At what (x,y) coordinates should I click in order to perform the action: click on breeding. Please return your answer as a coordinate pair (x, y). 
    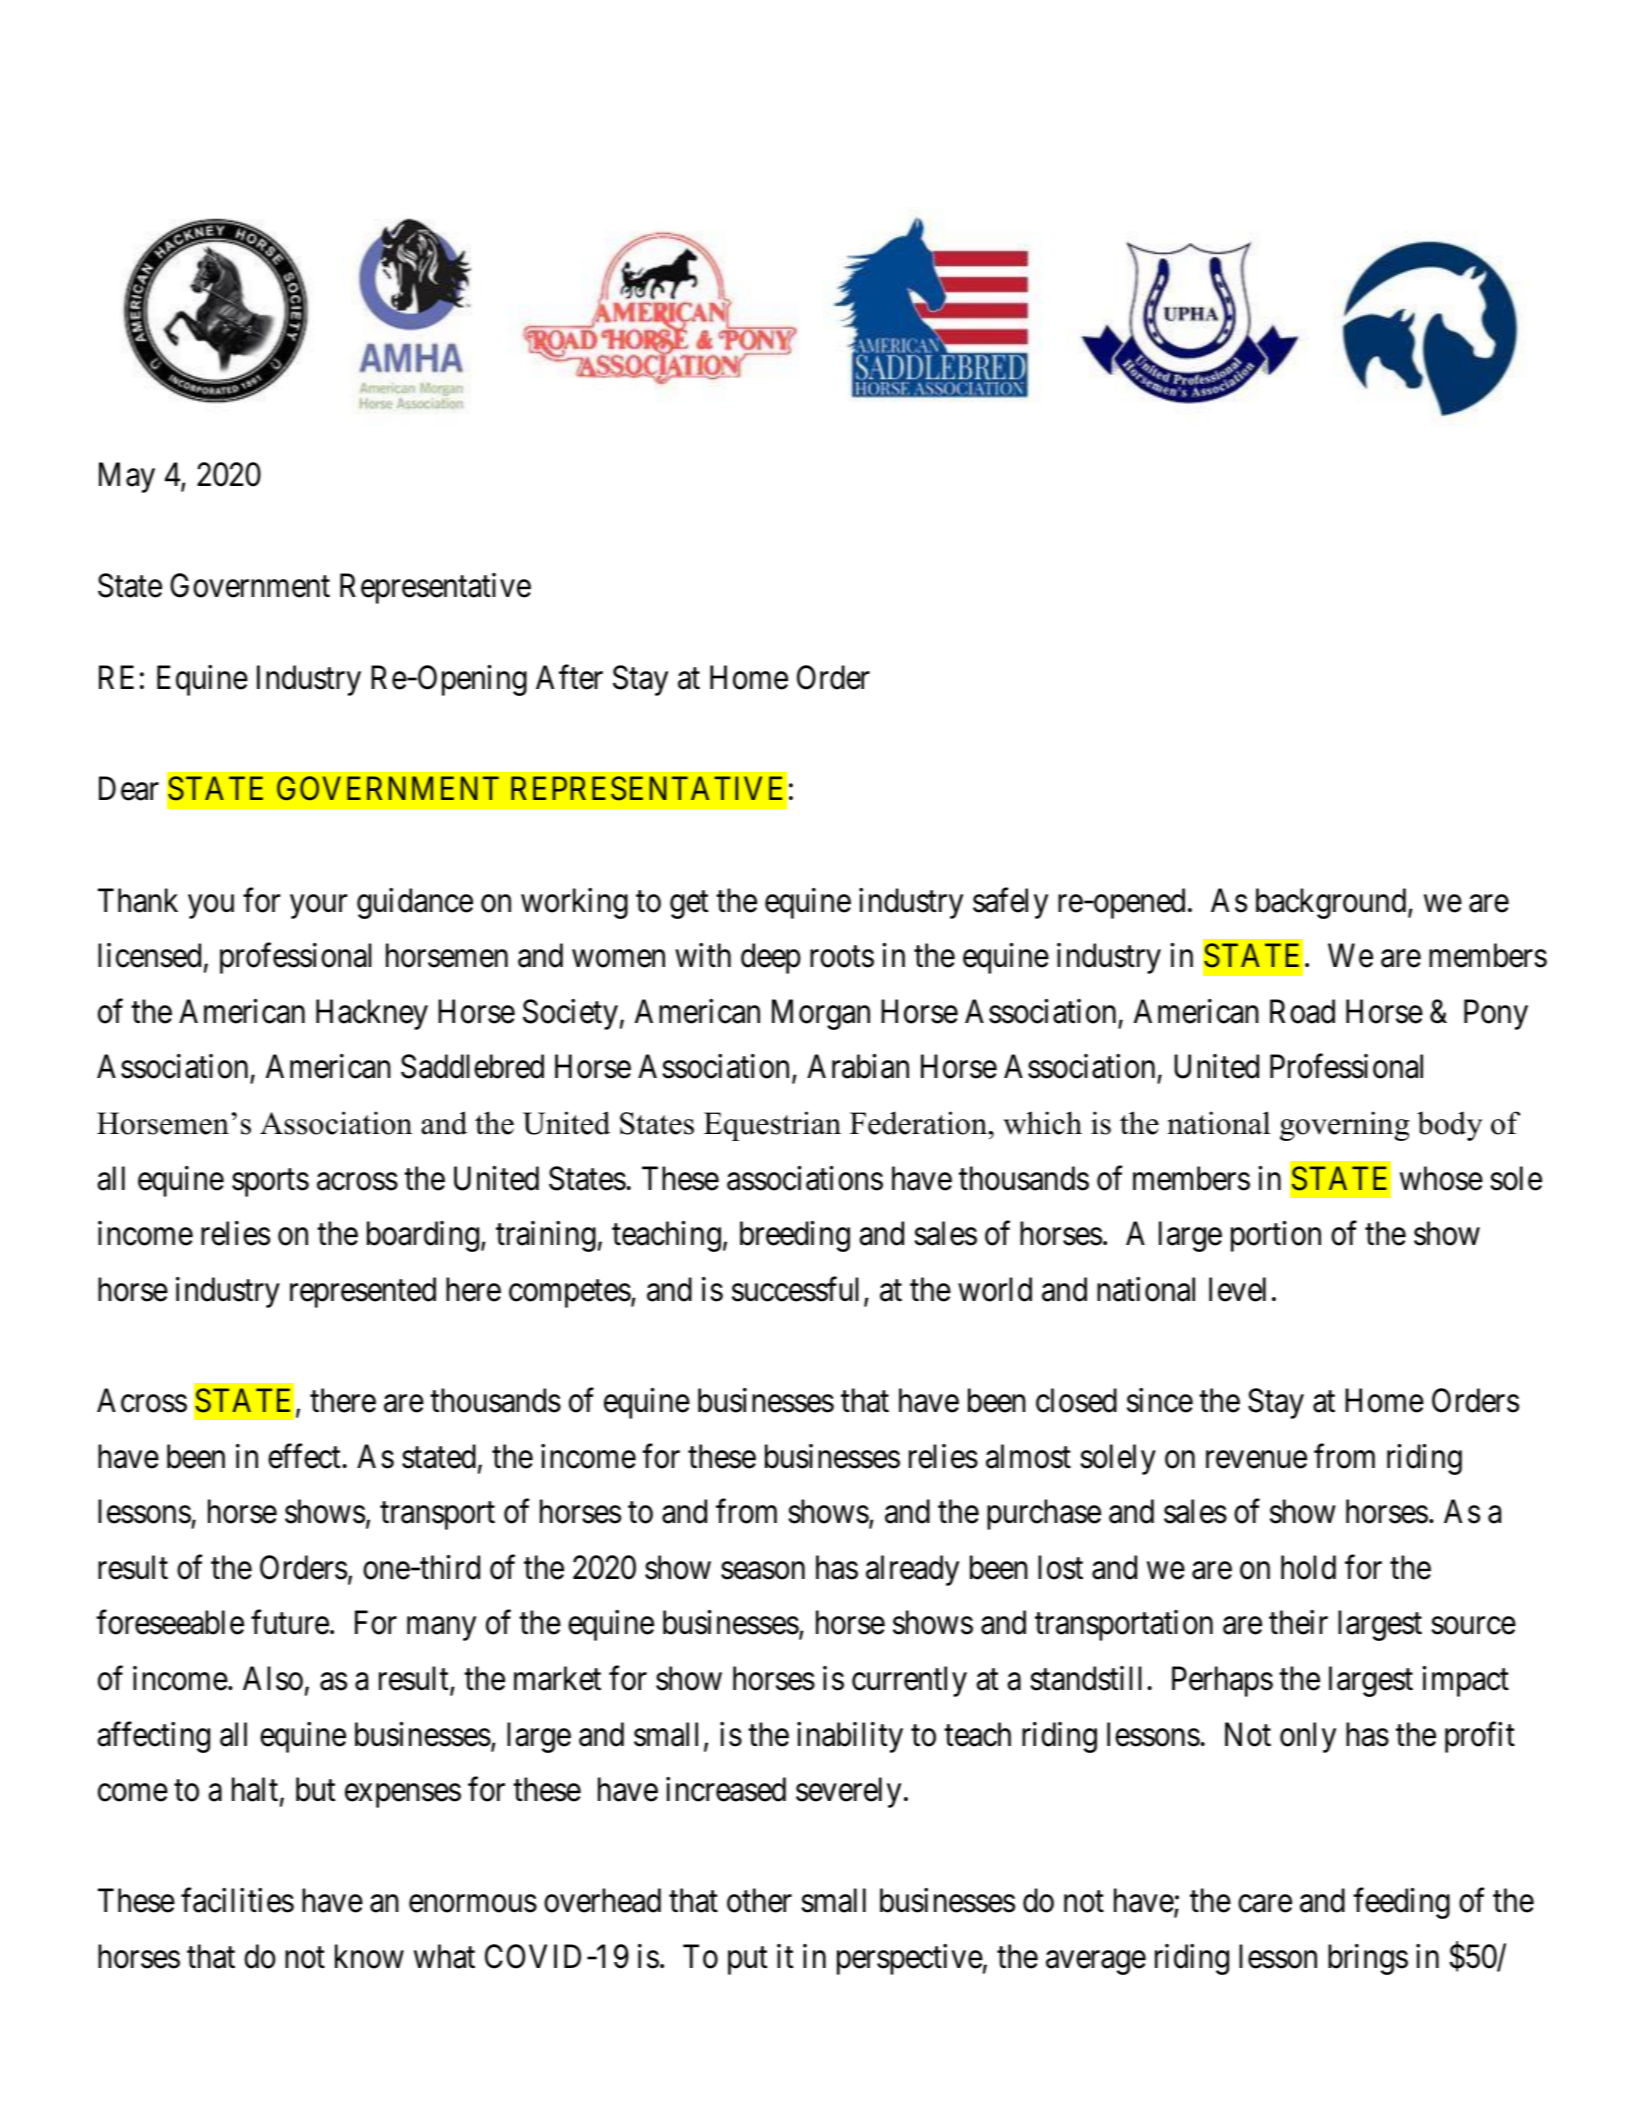
    Looking at the image, I should click on (795, 1236).
